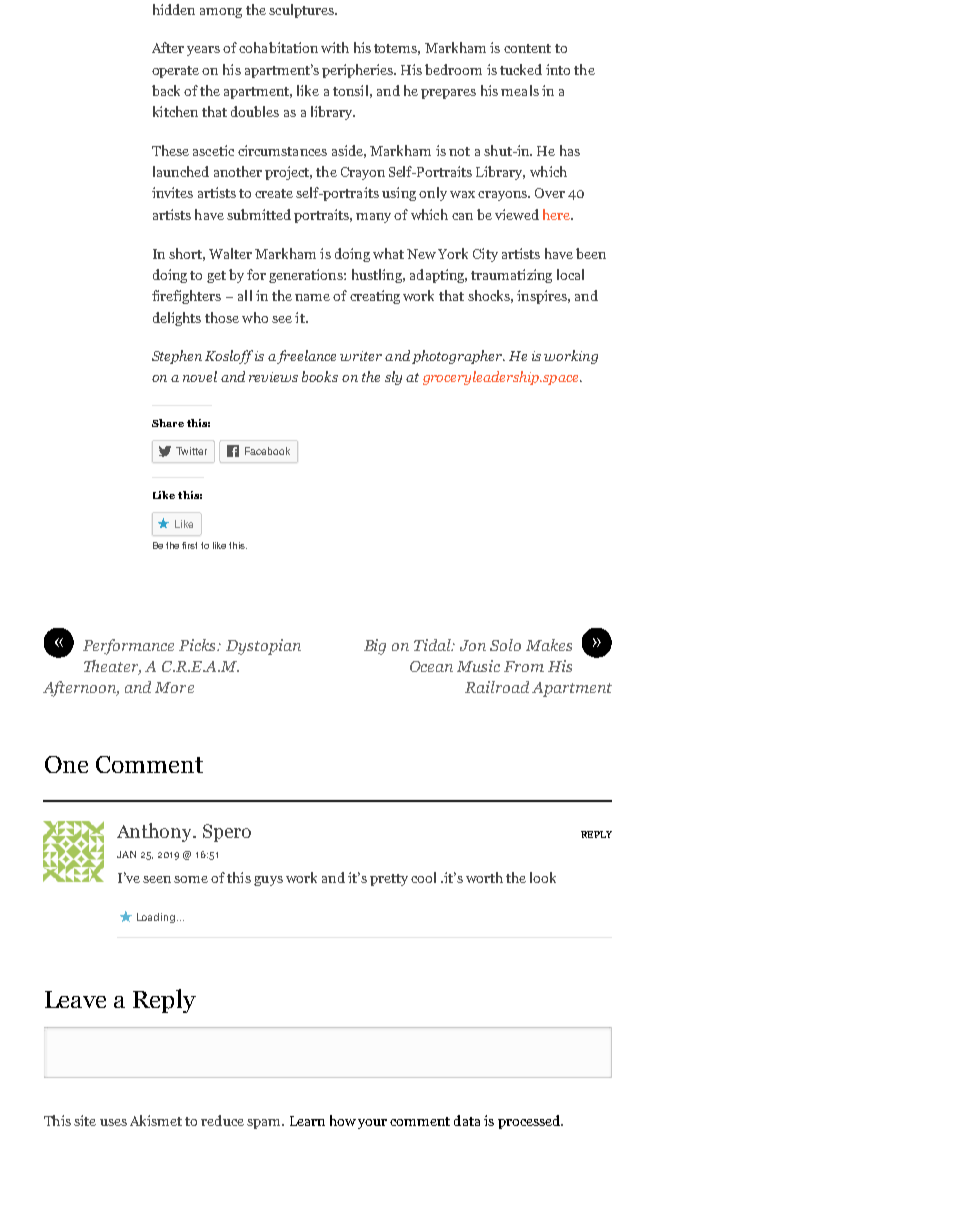 This page has height=1232, width=966. Describe the element at coordinates (113, 1122) in the page. I see `uses` at that location.
